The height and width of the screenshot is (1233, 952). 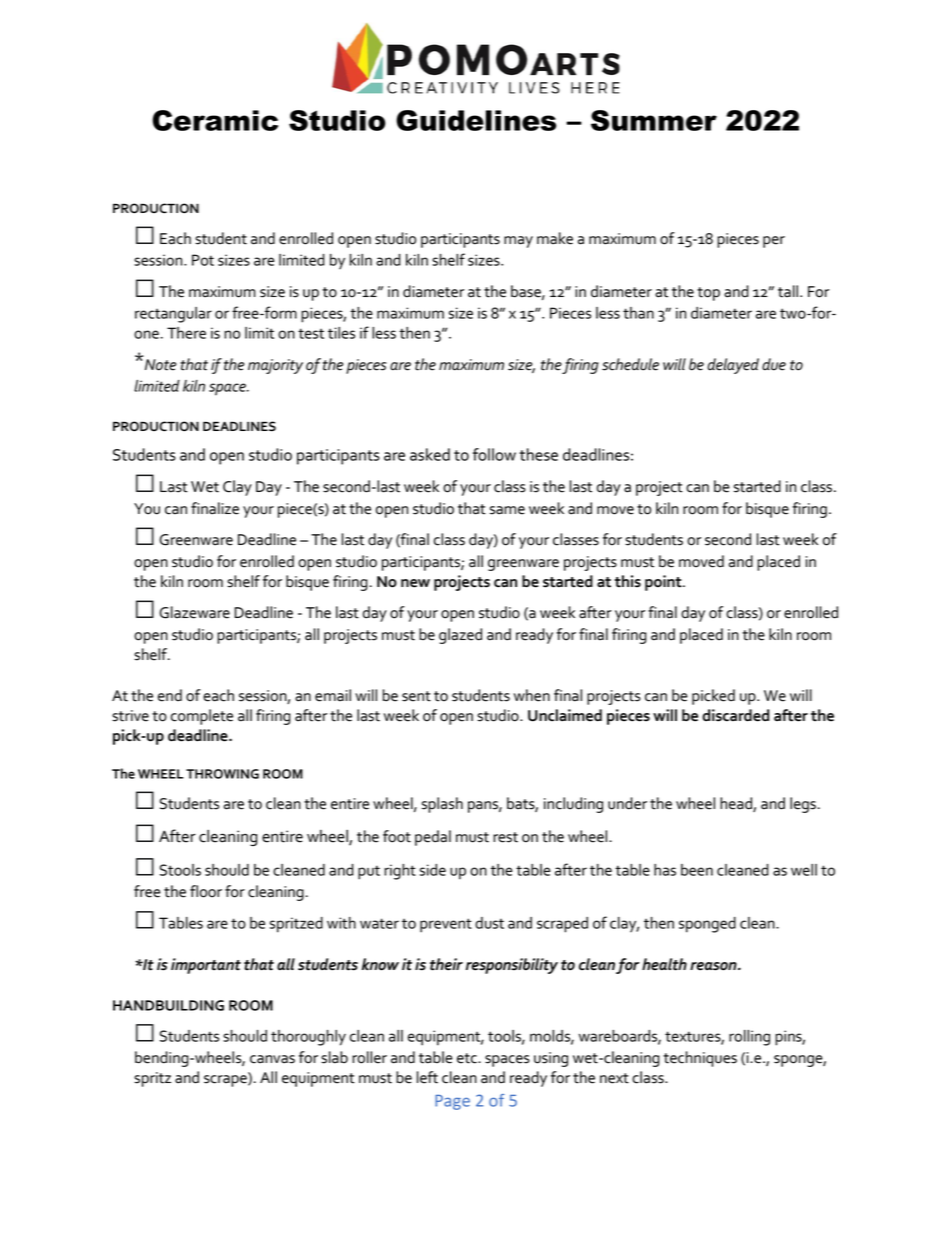 I want to click on splash, so click(x=442, y=805).
